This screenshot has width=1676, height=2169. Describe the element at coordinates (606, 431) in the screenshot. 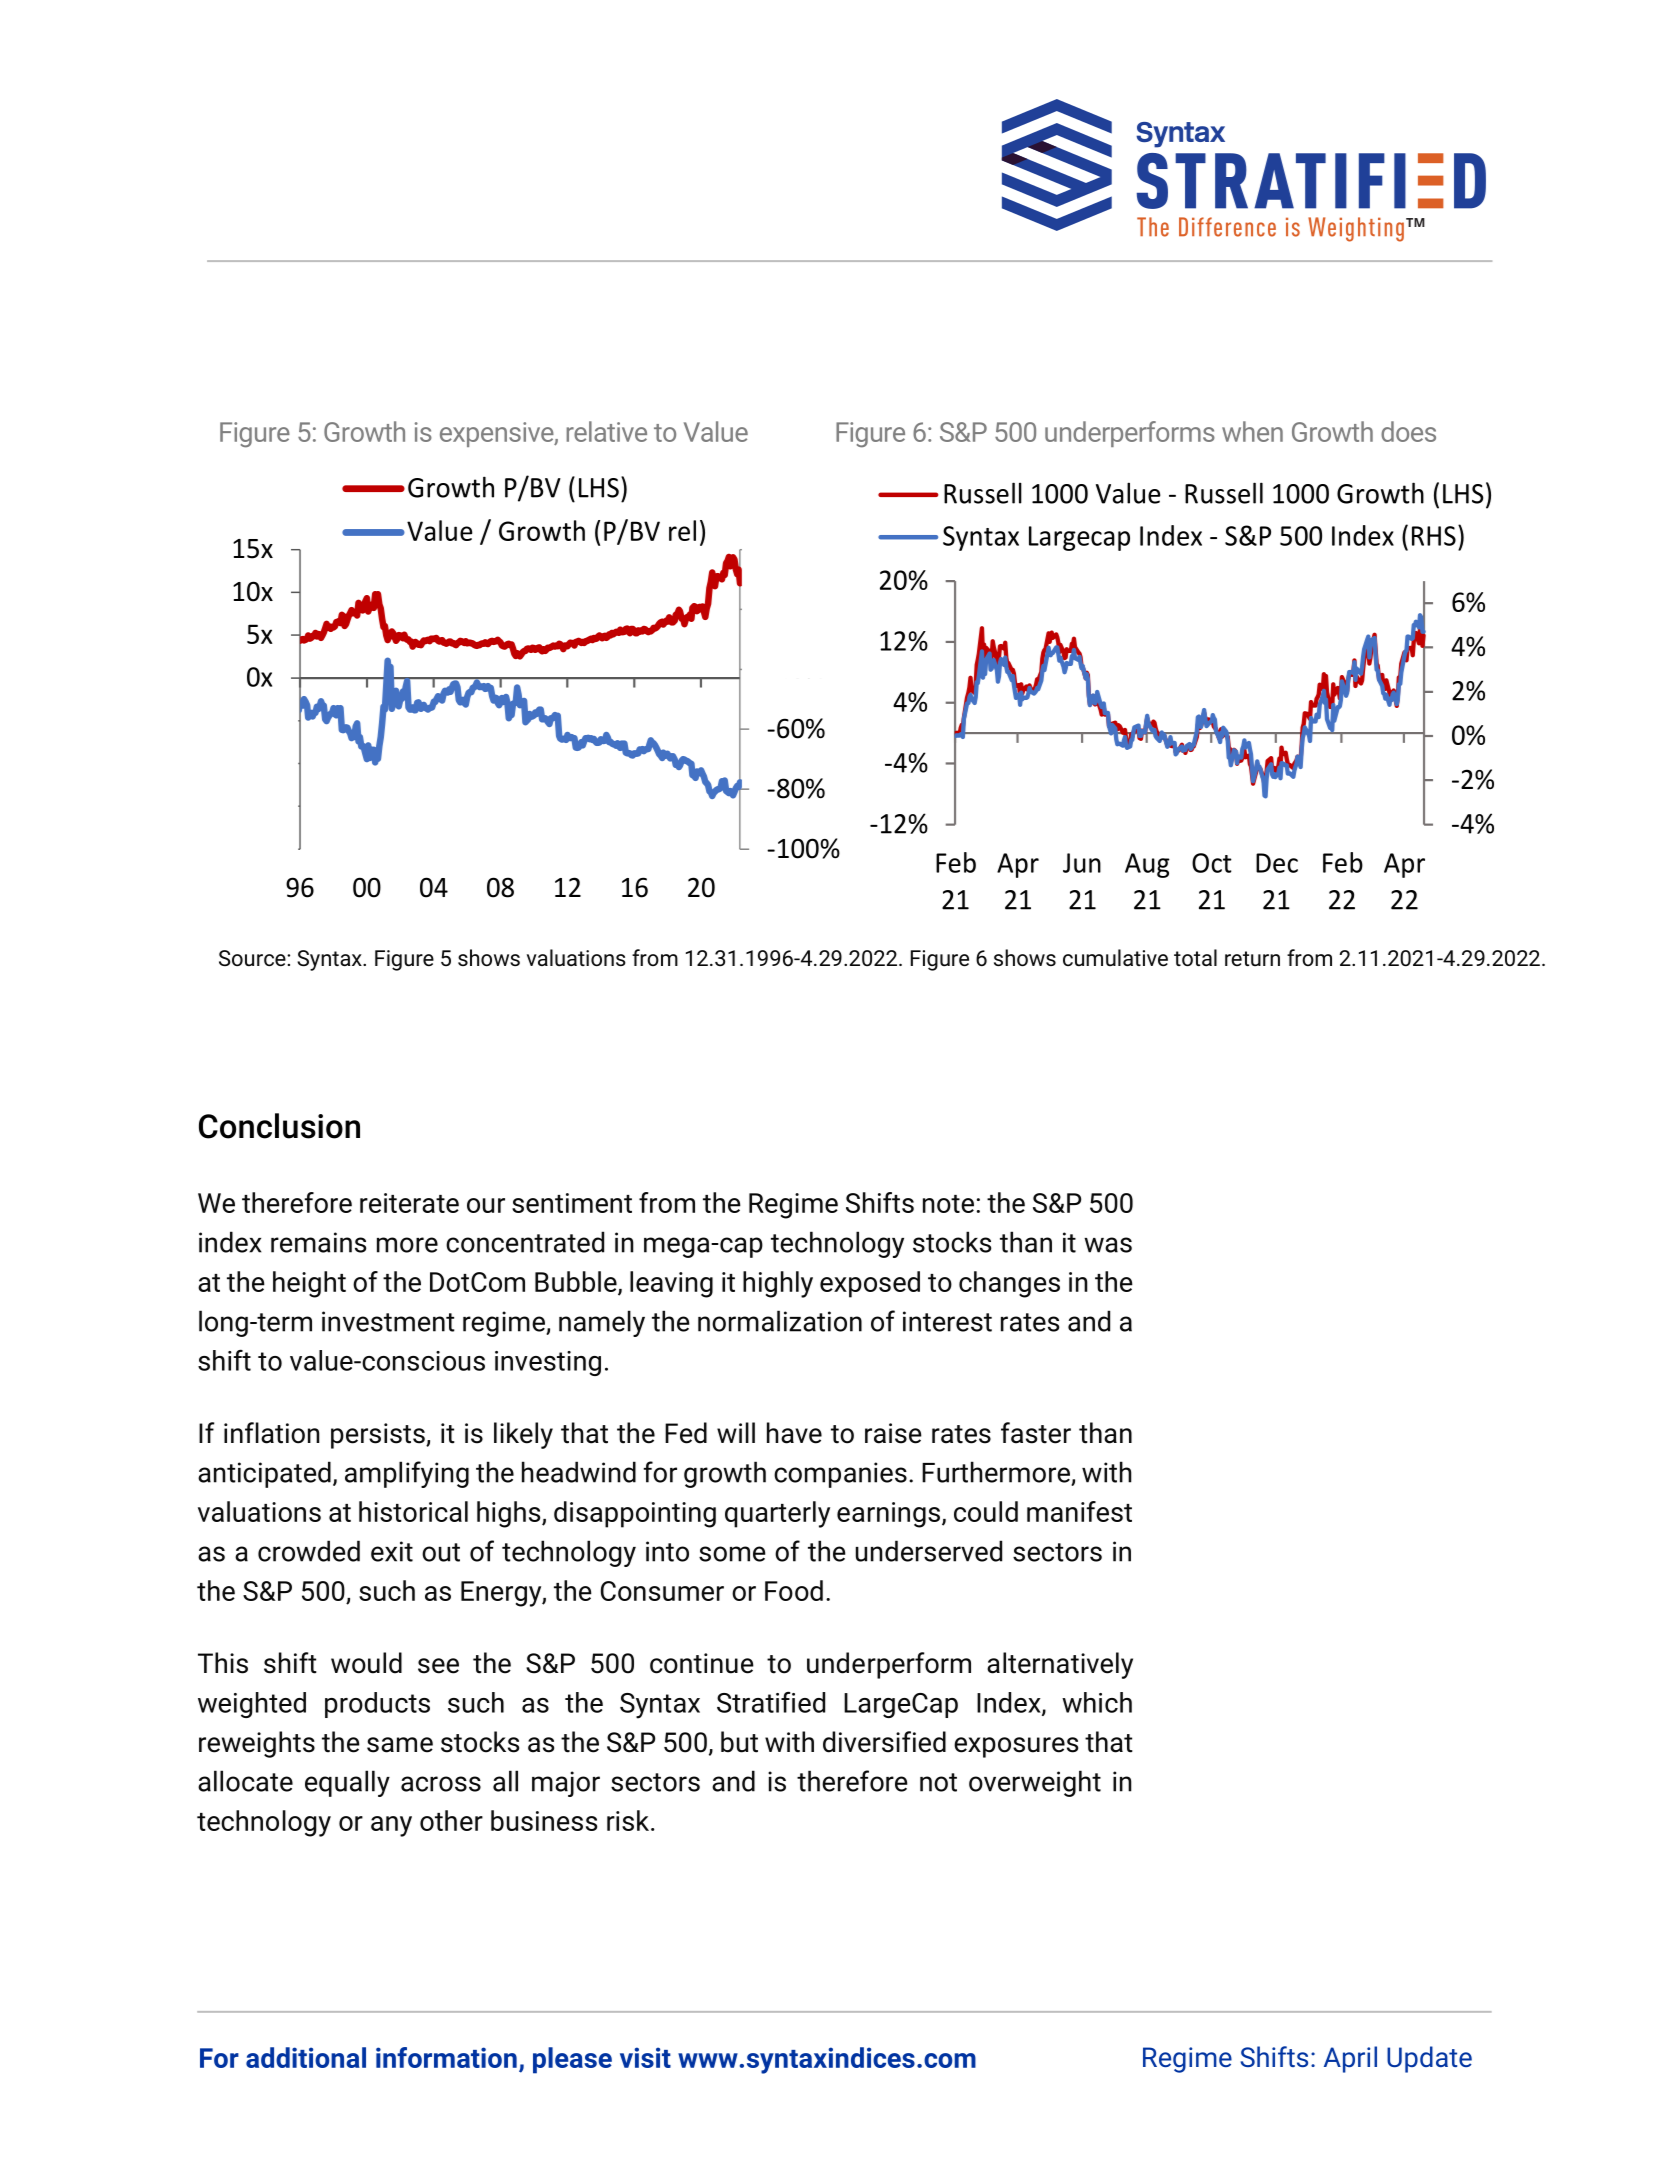

I see `relative` at that location.
